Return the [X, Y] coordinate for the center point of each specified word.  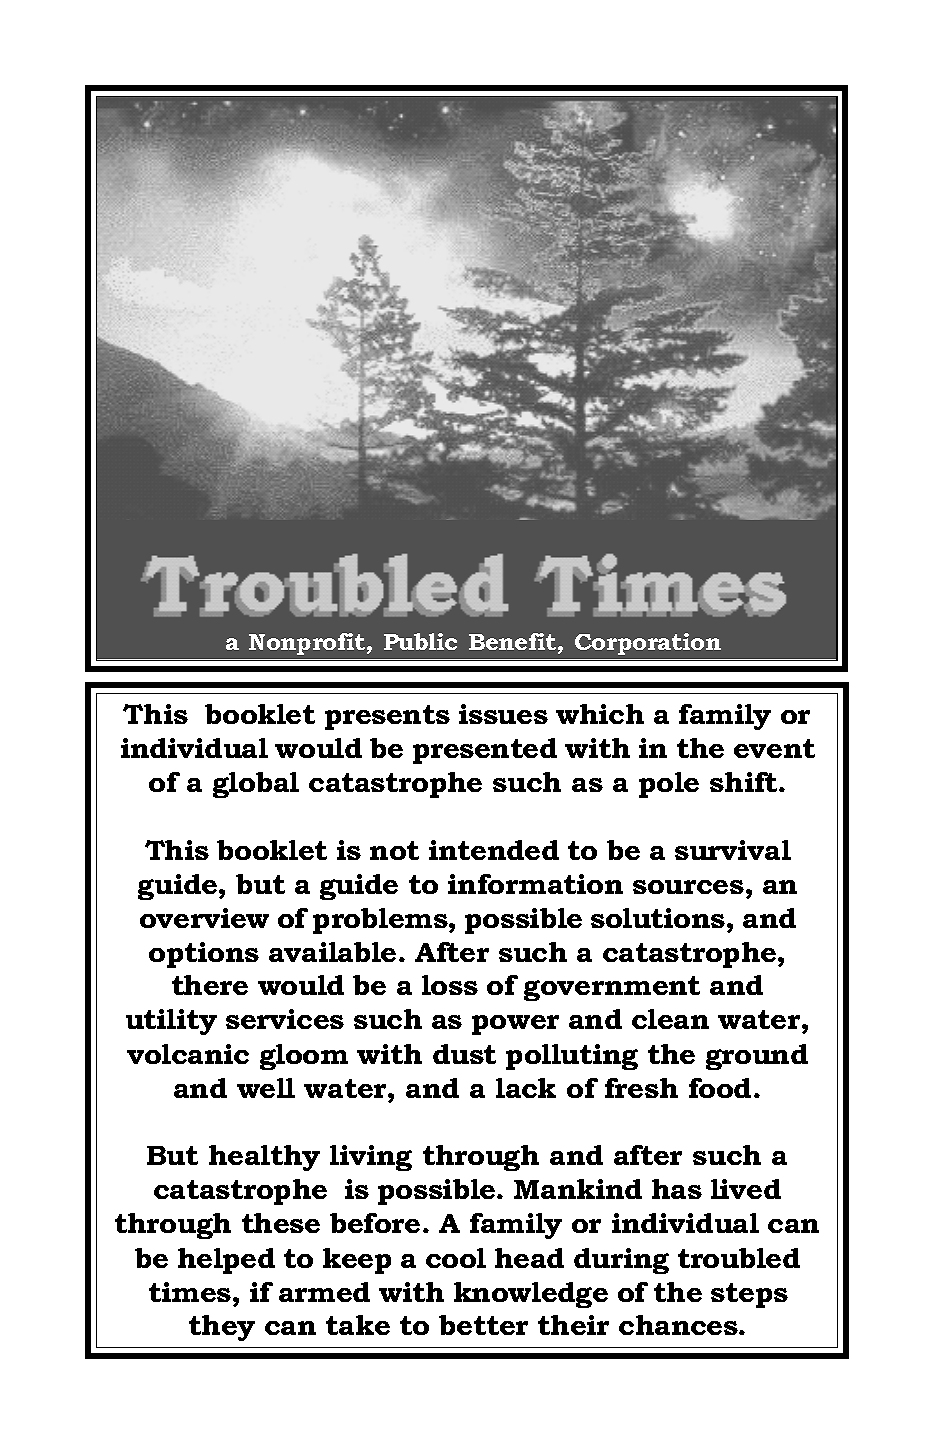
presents [387, 717]
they [222, 1328]
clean [670, 1019]
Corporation [648, 644]
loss [450, 985]
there [210, 985]
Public [420, 641]
